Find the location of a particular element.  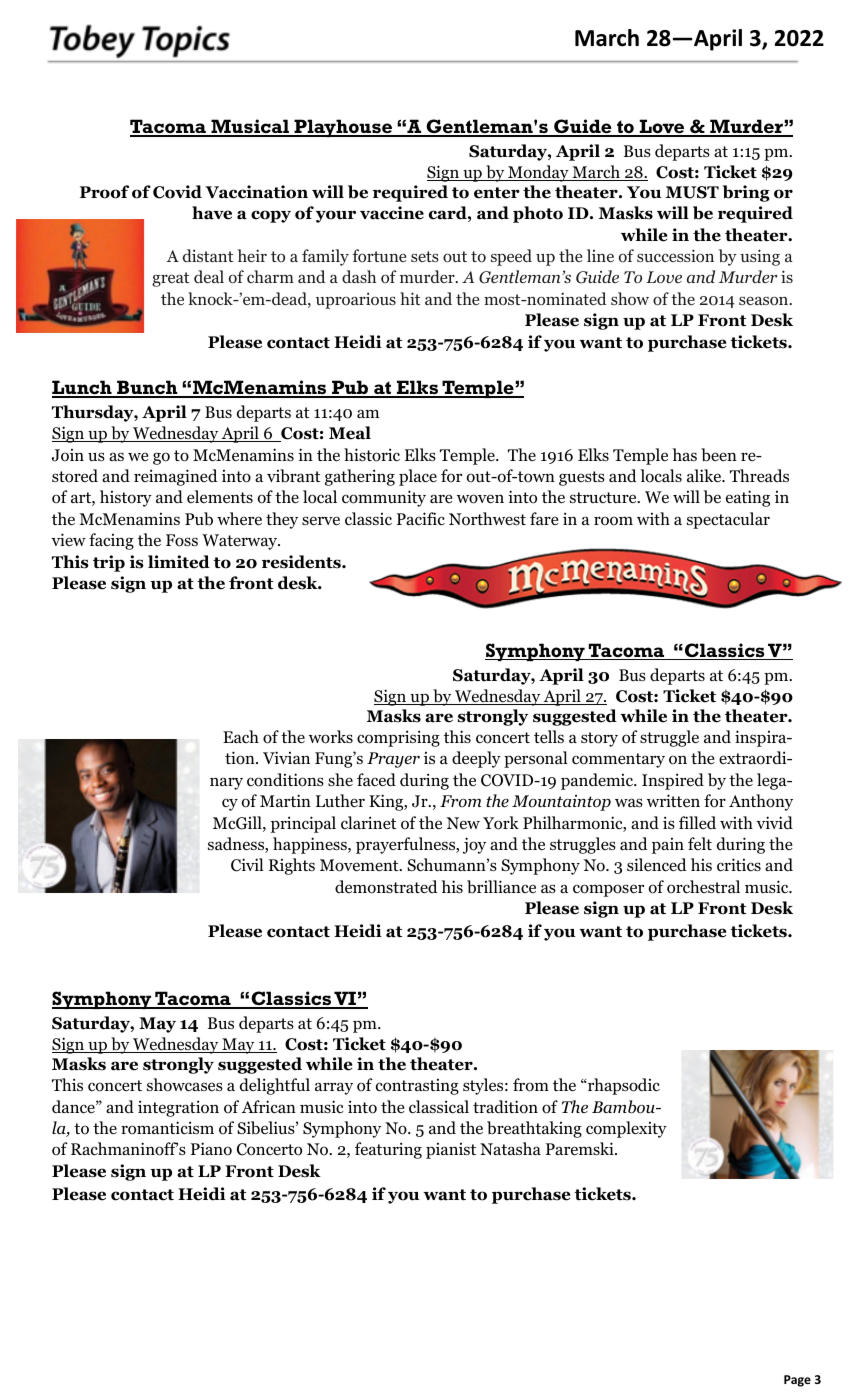

Proof is located at coordinates (104, 192).
